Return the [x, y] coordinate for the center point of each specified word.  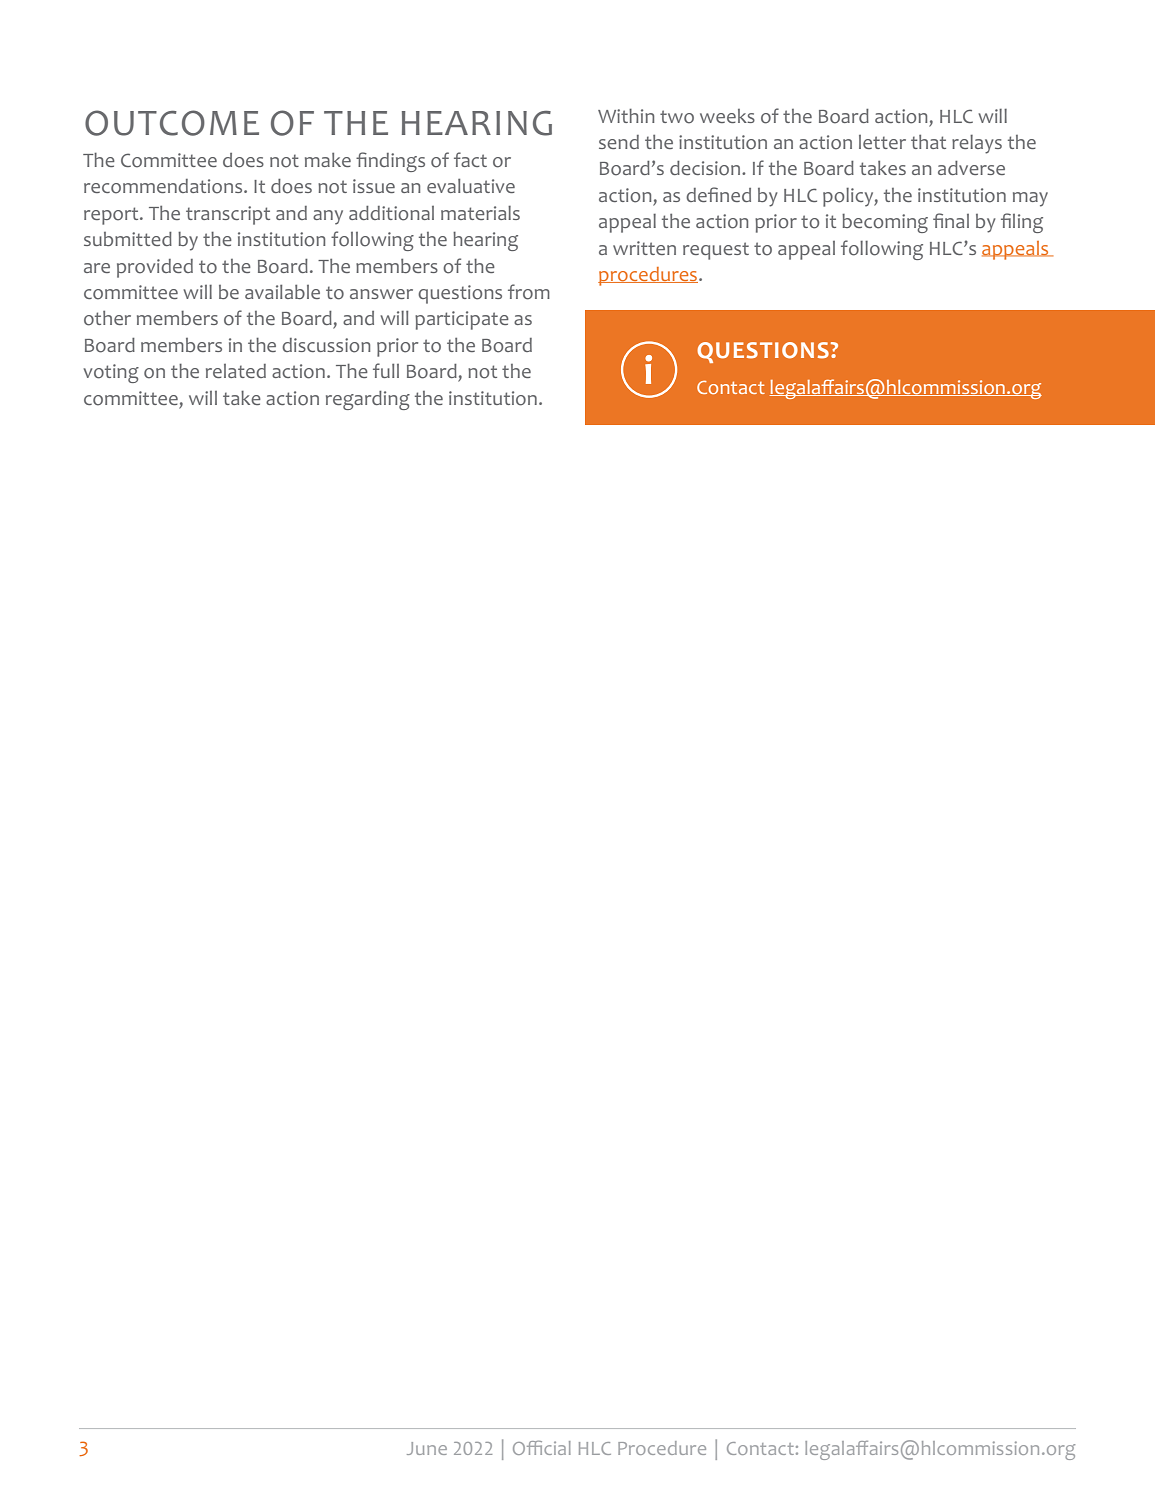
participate [462, 320]
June [427, 1448]
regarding [368, 400]
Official [542, 1447]
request [716, 251]
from [529, 292]
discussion [326, 345]
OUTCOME [172, 123]
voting [111, 373]
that [928, 142]
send [619, 142]
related [236, 371]
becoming [885, 223]
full [386, 370]
